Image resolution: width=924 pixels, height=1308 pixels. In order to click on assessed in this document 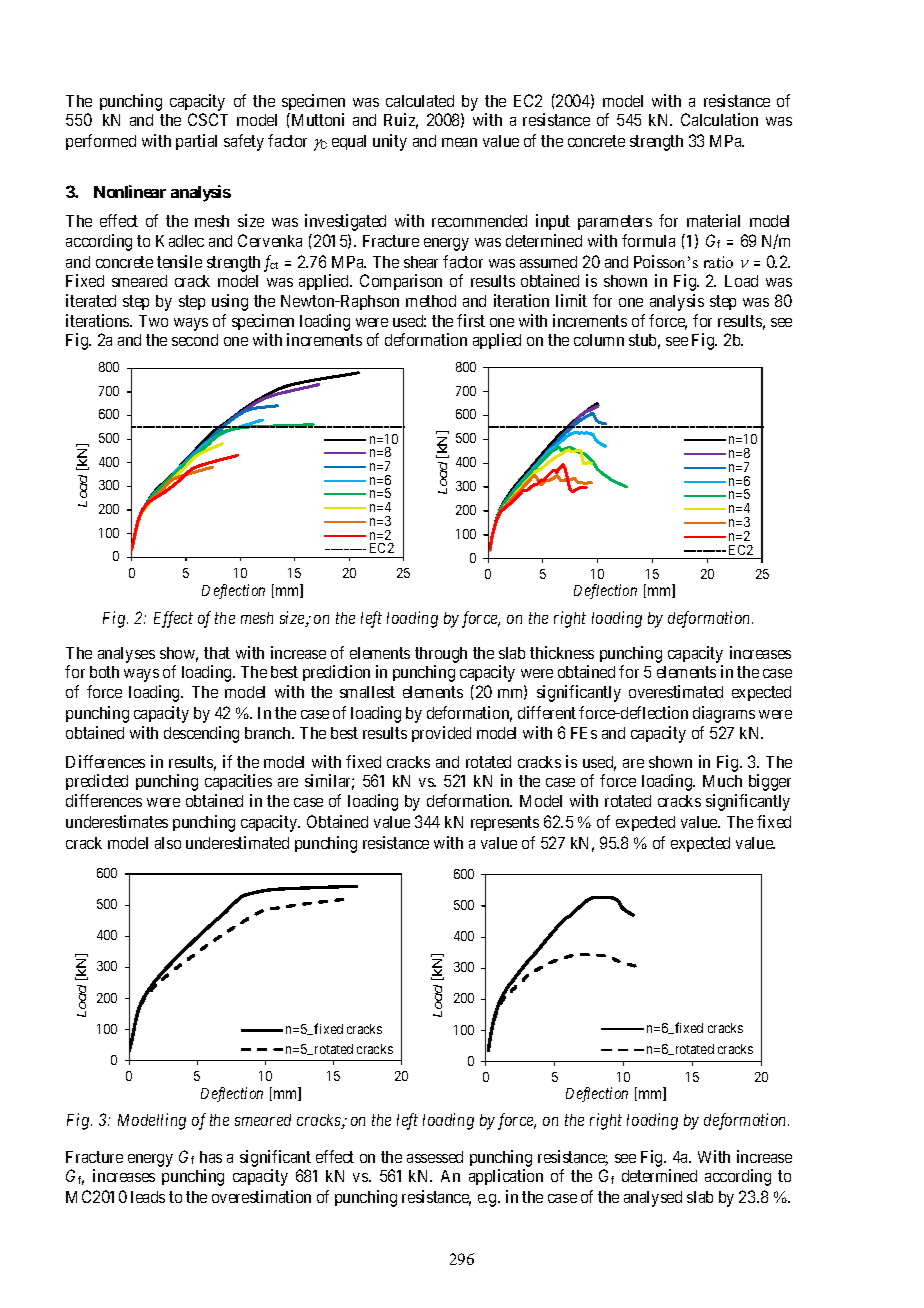, I will do `click(435, 1157)`.
